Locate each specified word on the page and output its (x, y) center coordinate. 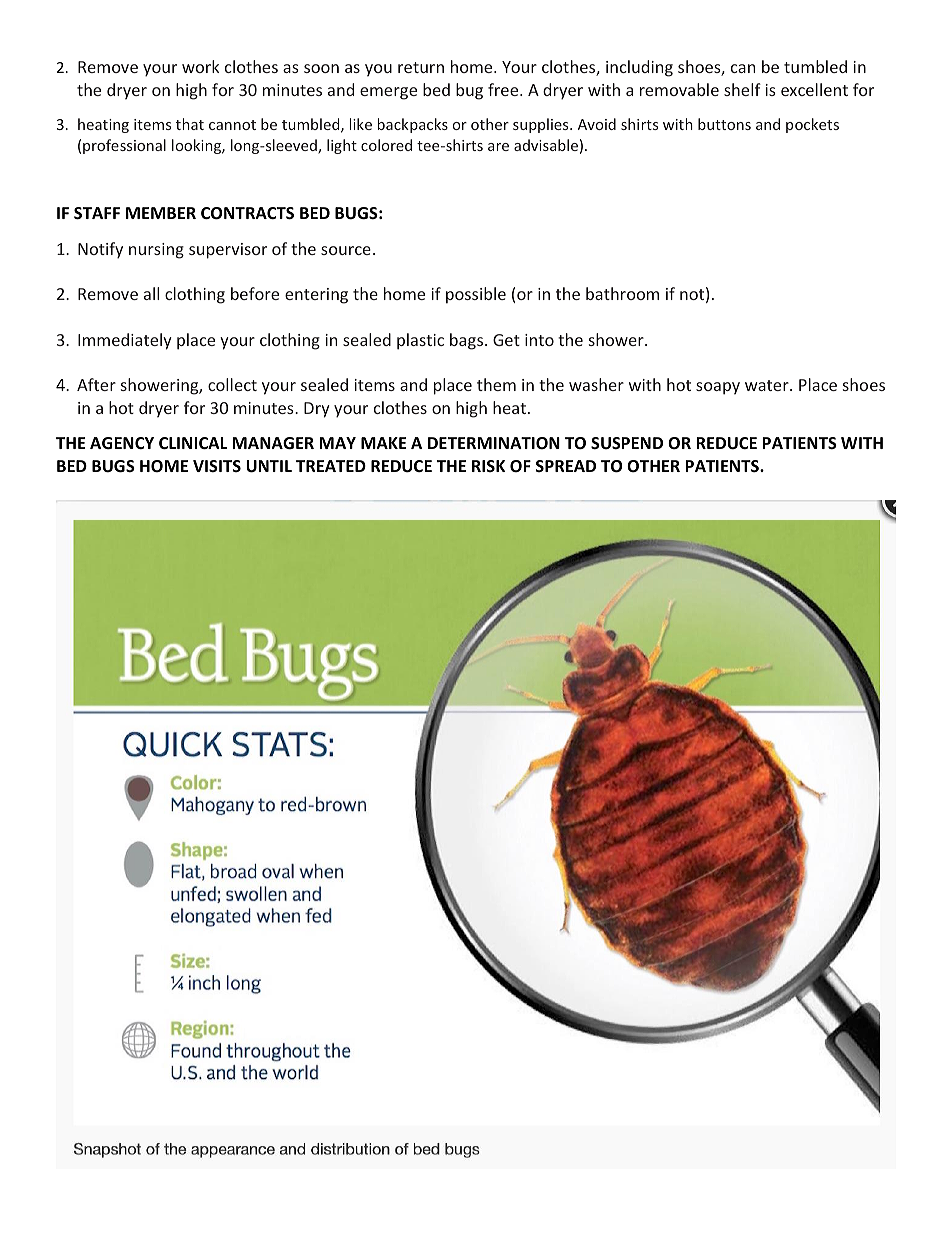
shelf (742, 89)
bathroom (622, 293)
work (200, 66)
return (421, 67)
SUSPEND (627, 443)
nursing (156, 251)
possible (476, 295)
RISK (488, 466)
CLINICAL (193, 443)
